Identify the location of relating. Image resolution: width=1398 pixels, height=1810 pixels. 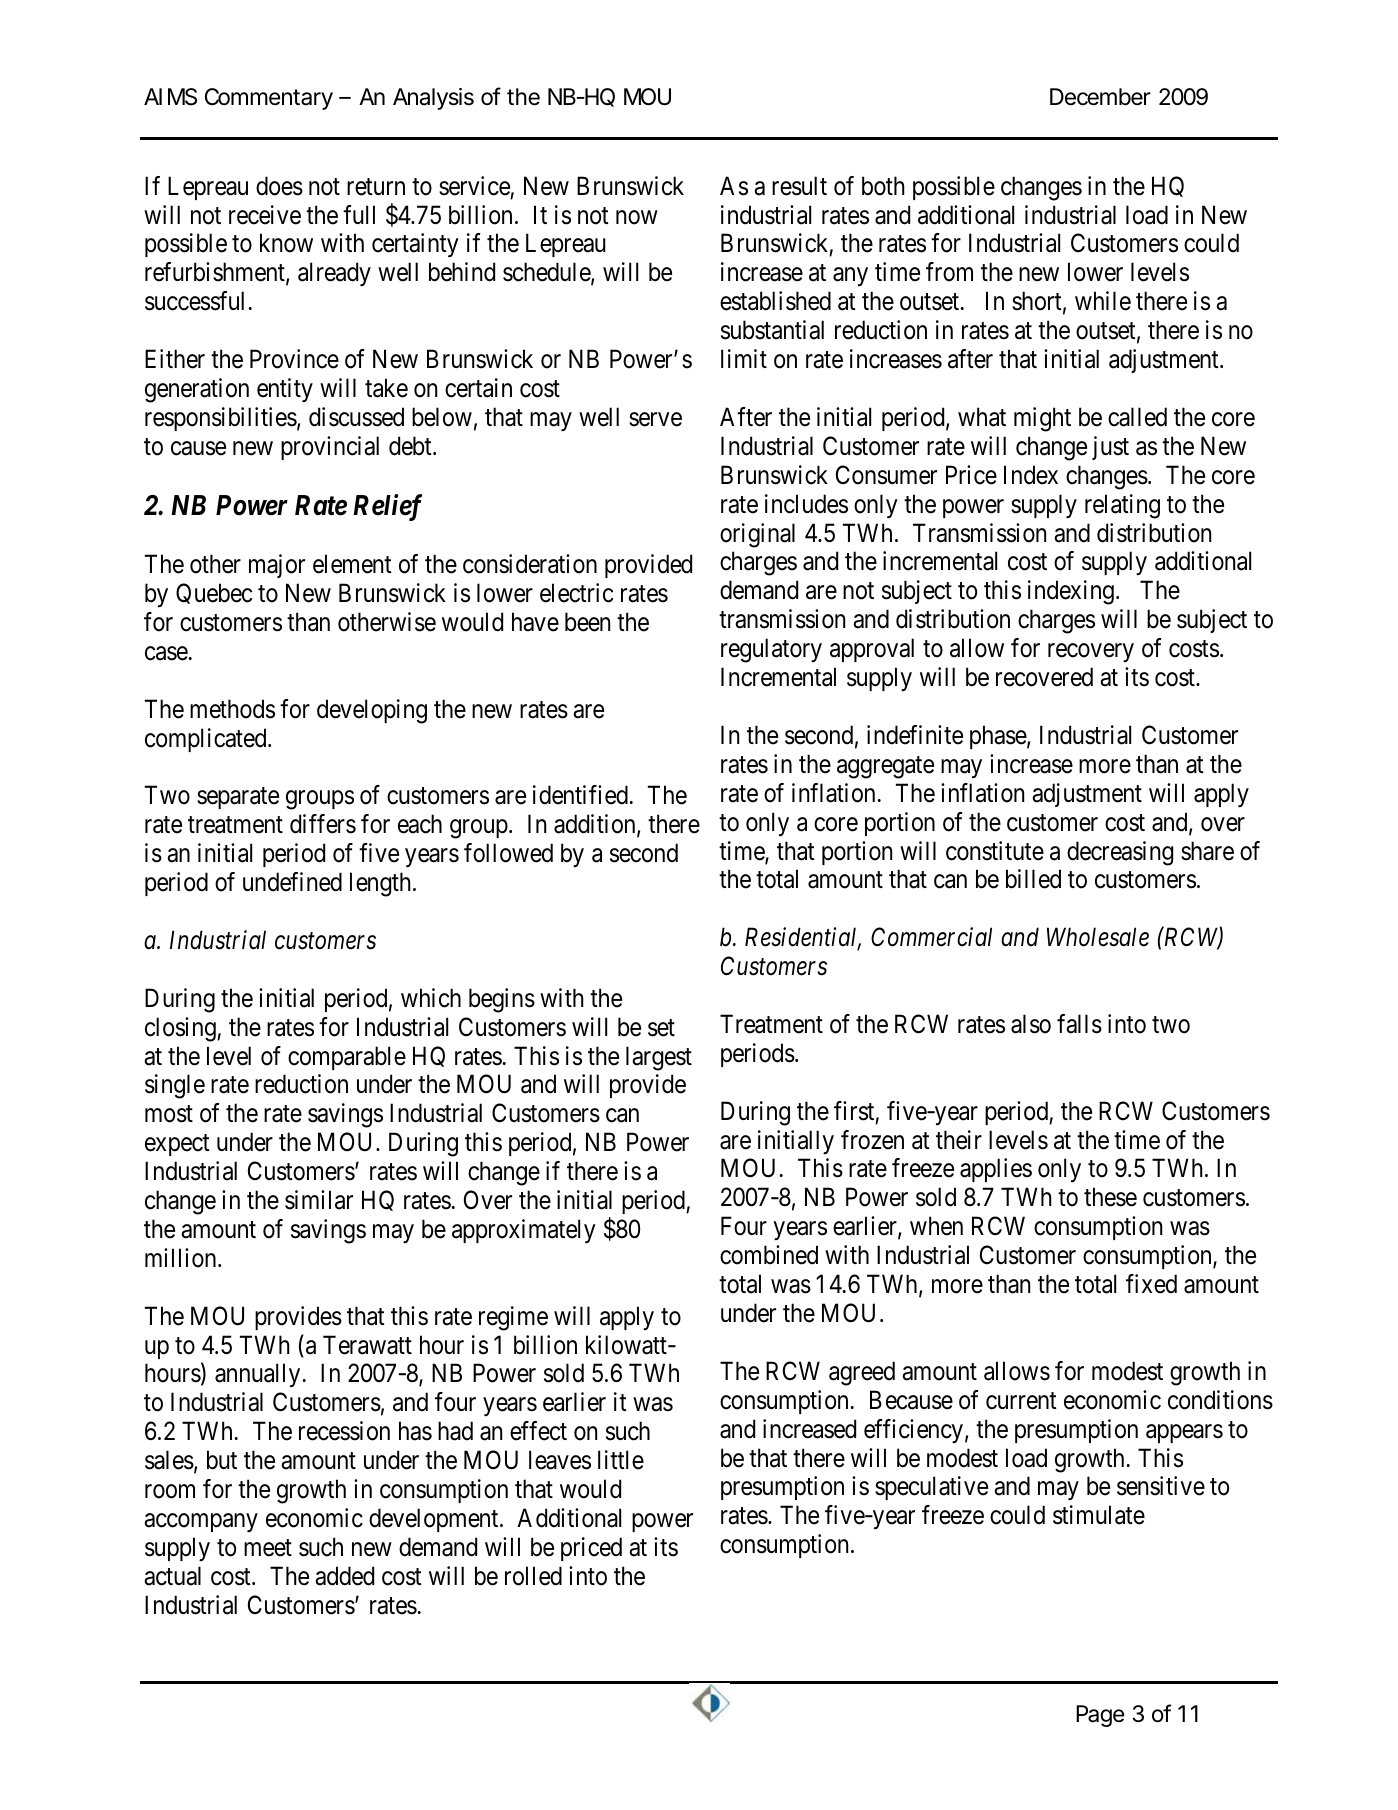
(1122, 506).
